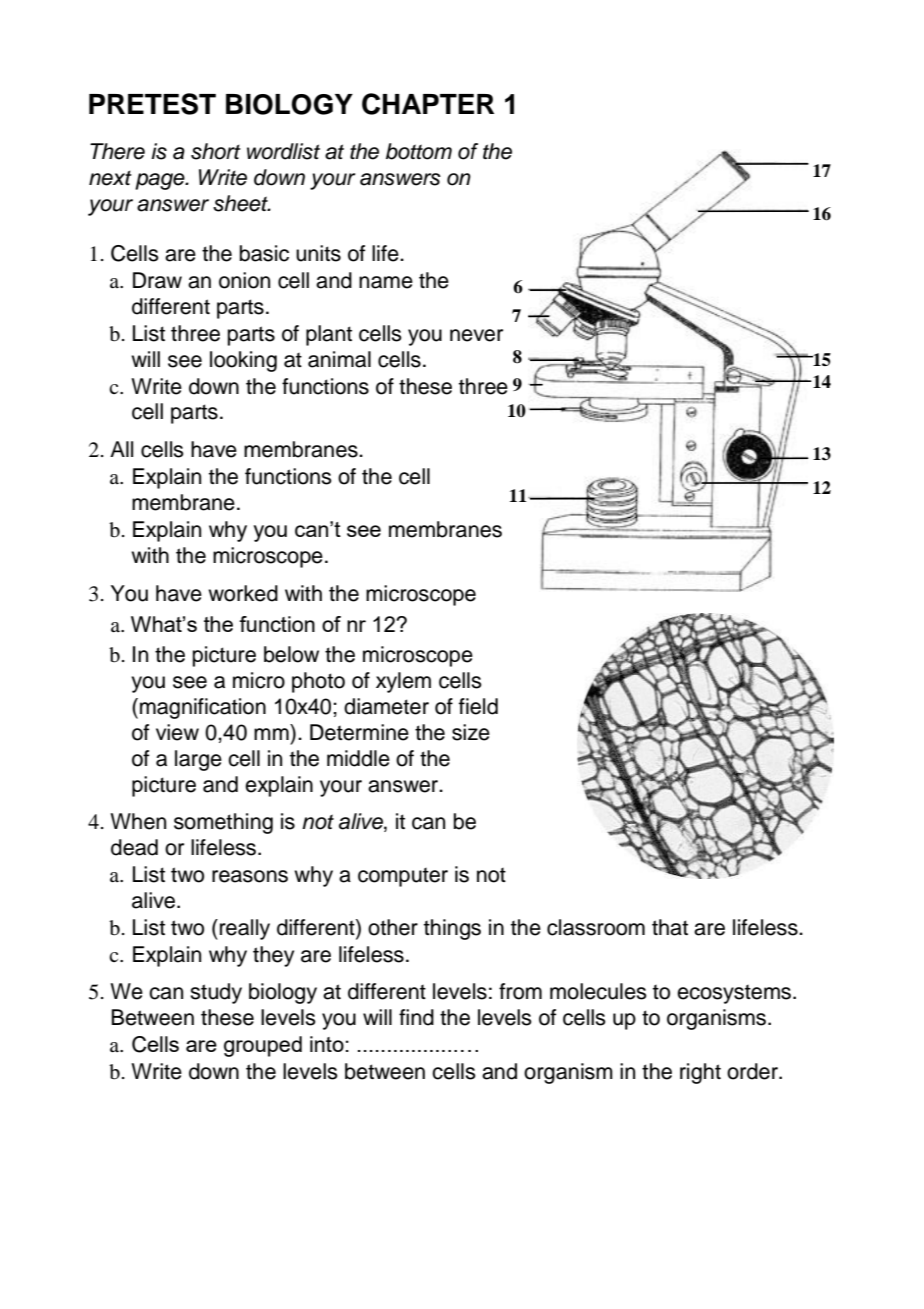 This page has height=1309, width=924. Describe the element at coordinates (428, 104) in the page. I see `CHAPTER` at that location.
